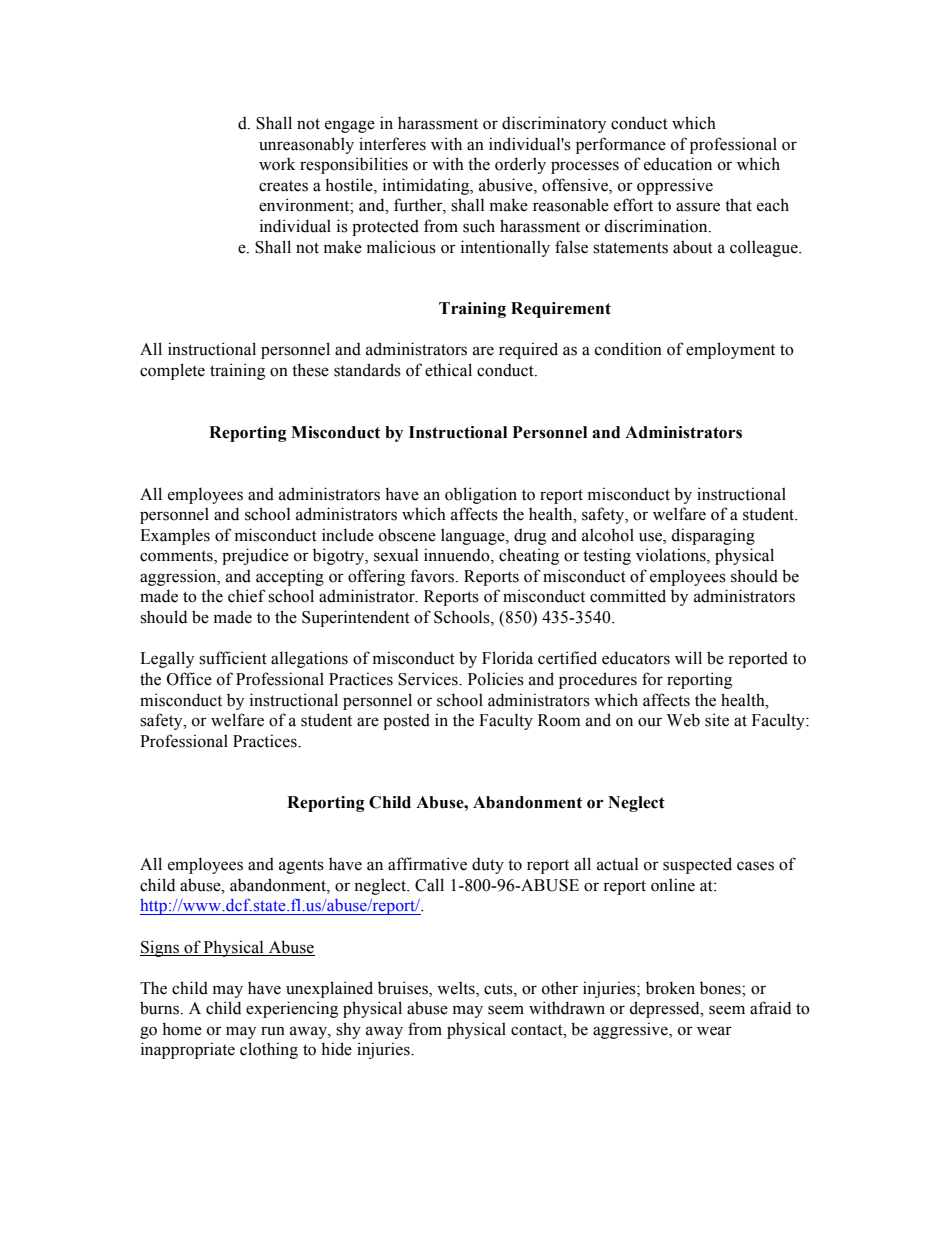  Describe the element at coordinates (481, 495) in the screenshot. I see `obligation` at that location.
